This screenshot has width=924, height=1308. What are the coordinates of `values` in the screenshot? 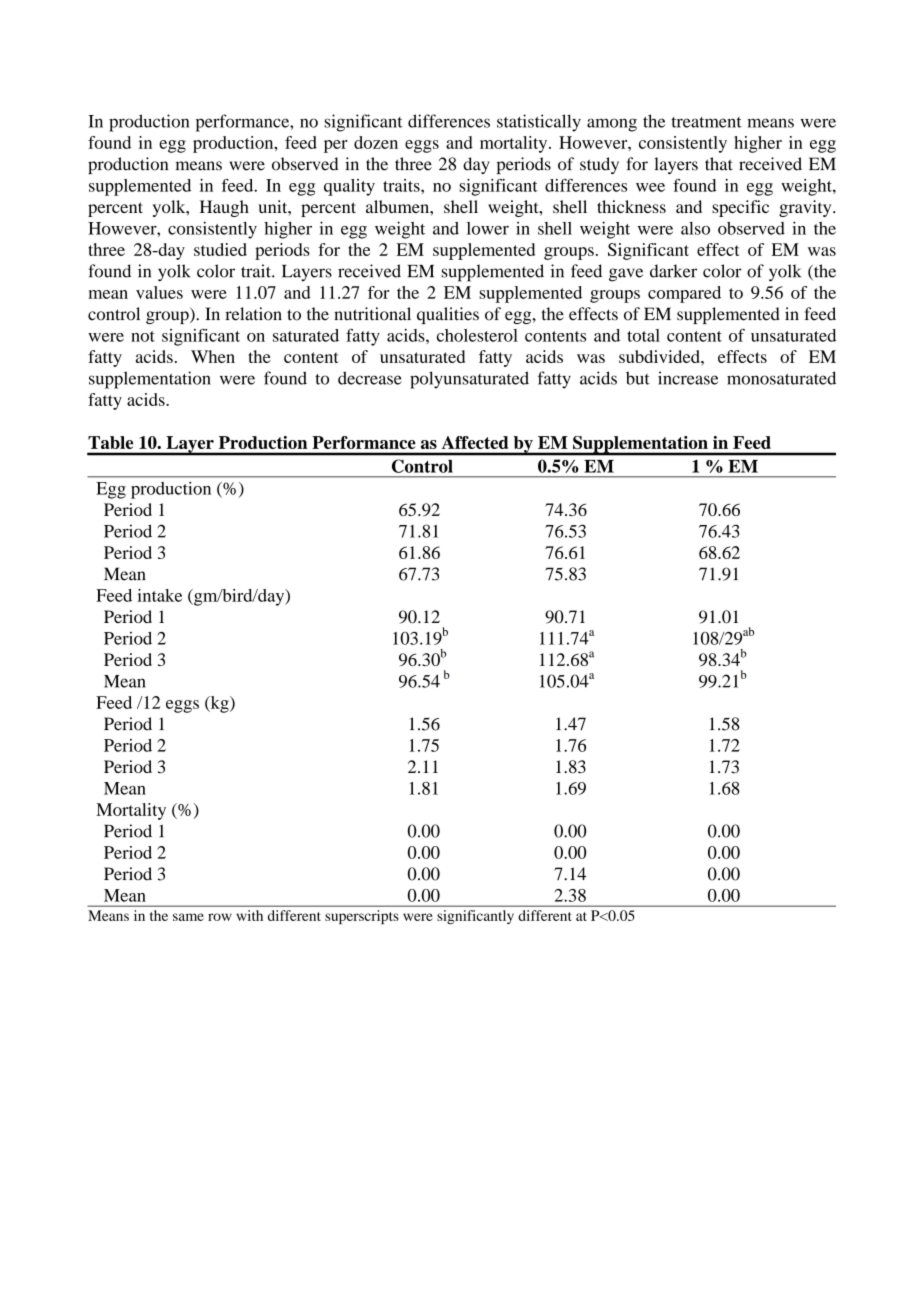 It's located at (159, 292).
